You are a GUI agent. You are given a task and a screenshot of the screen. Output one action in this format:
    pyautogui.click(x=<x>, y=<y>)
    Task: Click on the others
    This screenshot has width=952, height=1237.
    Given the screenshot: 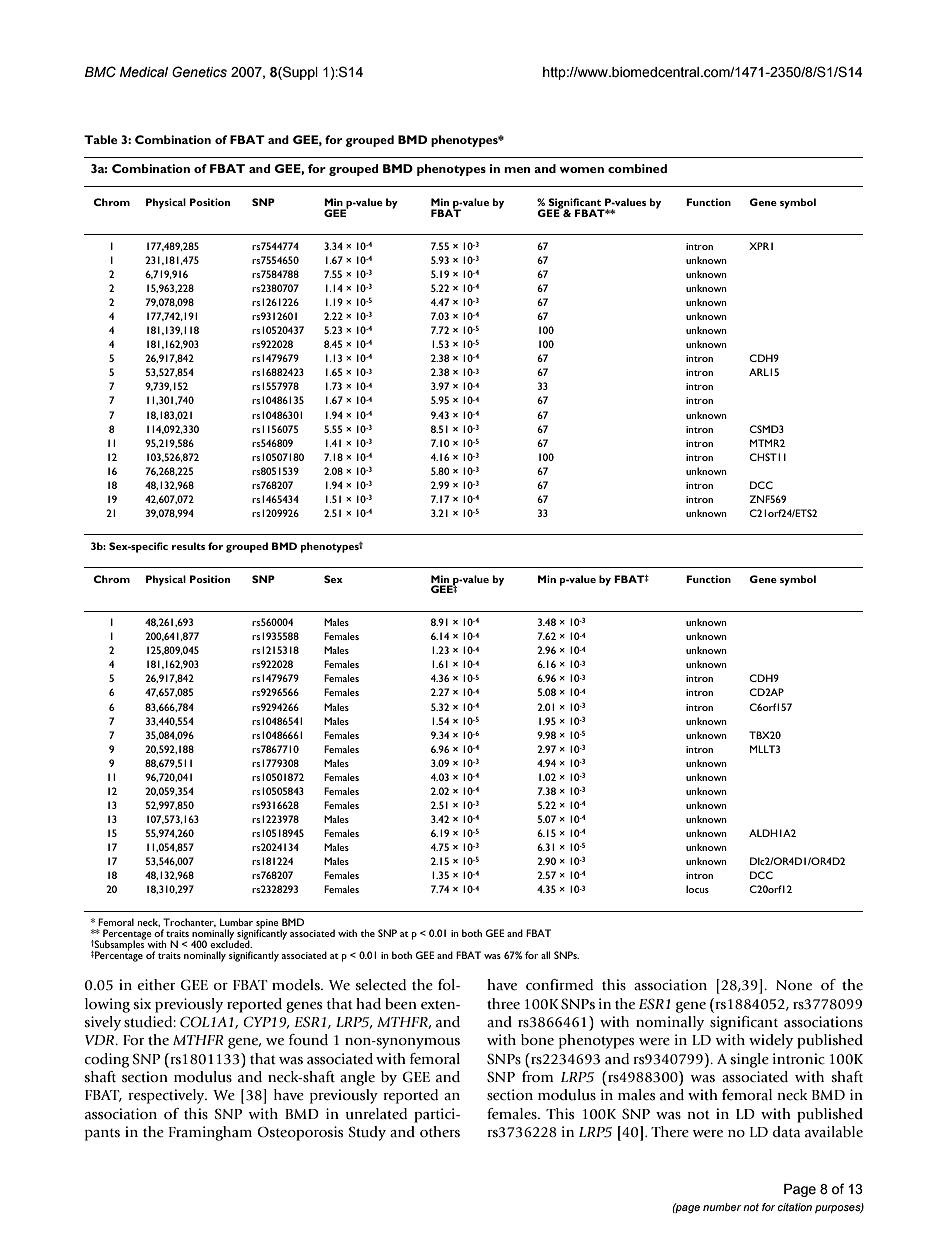 What is the action you would take?
    pyautogui.click(x=440, y=1132)
